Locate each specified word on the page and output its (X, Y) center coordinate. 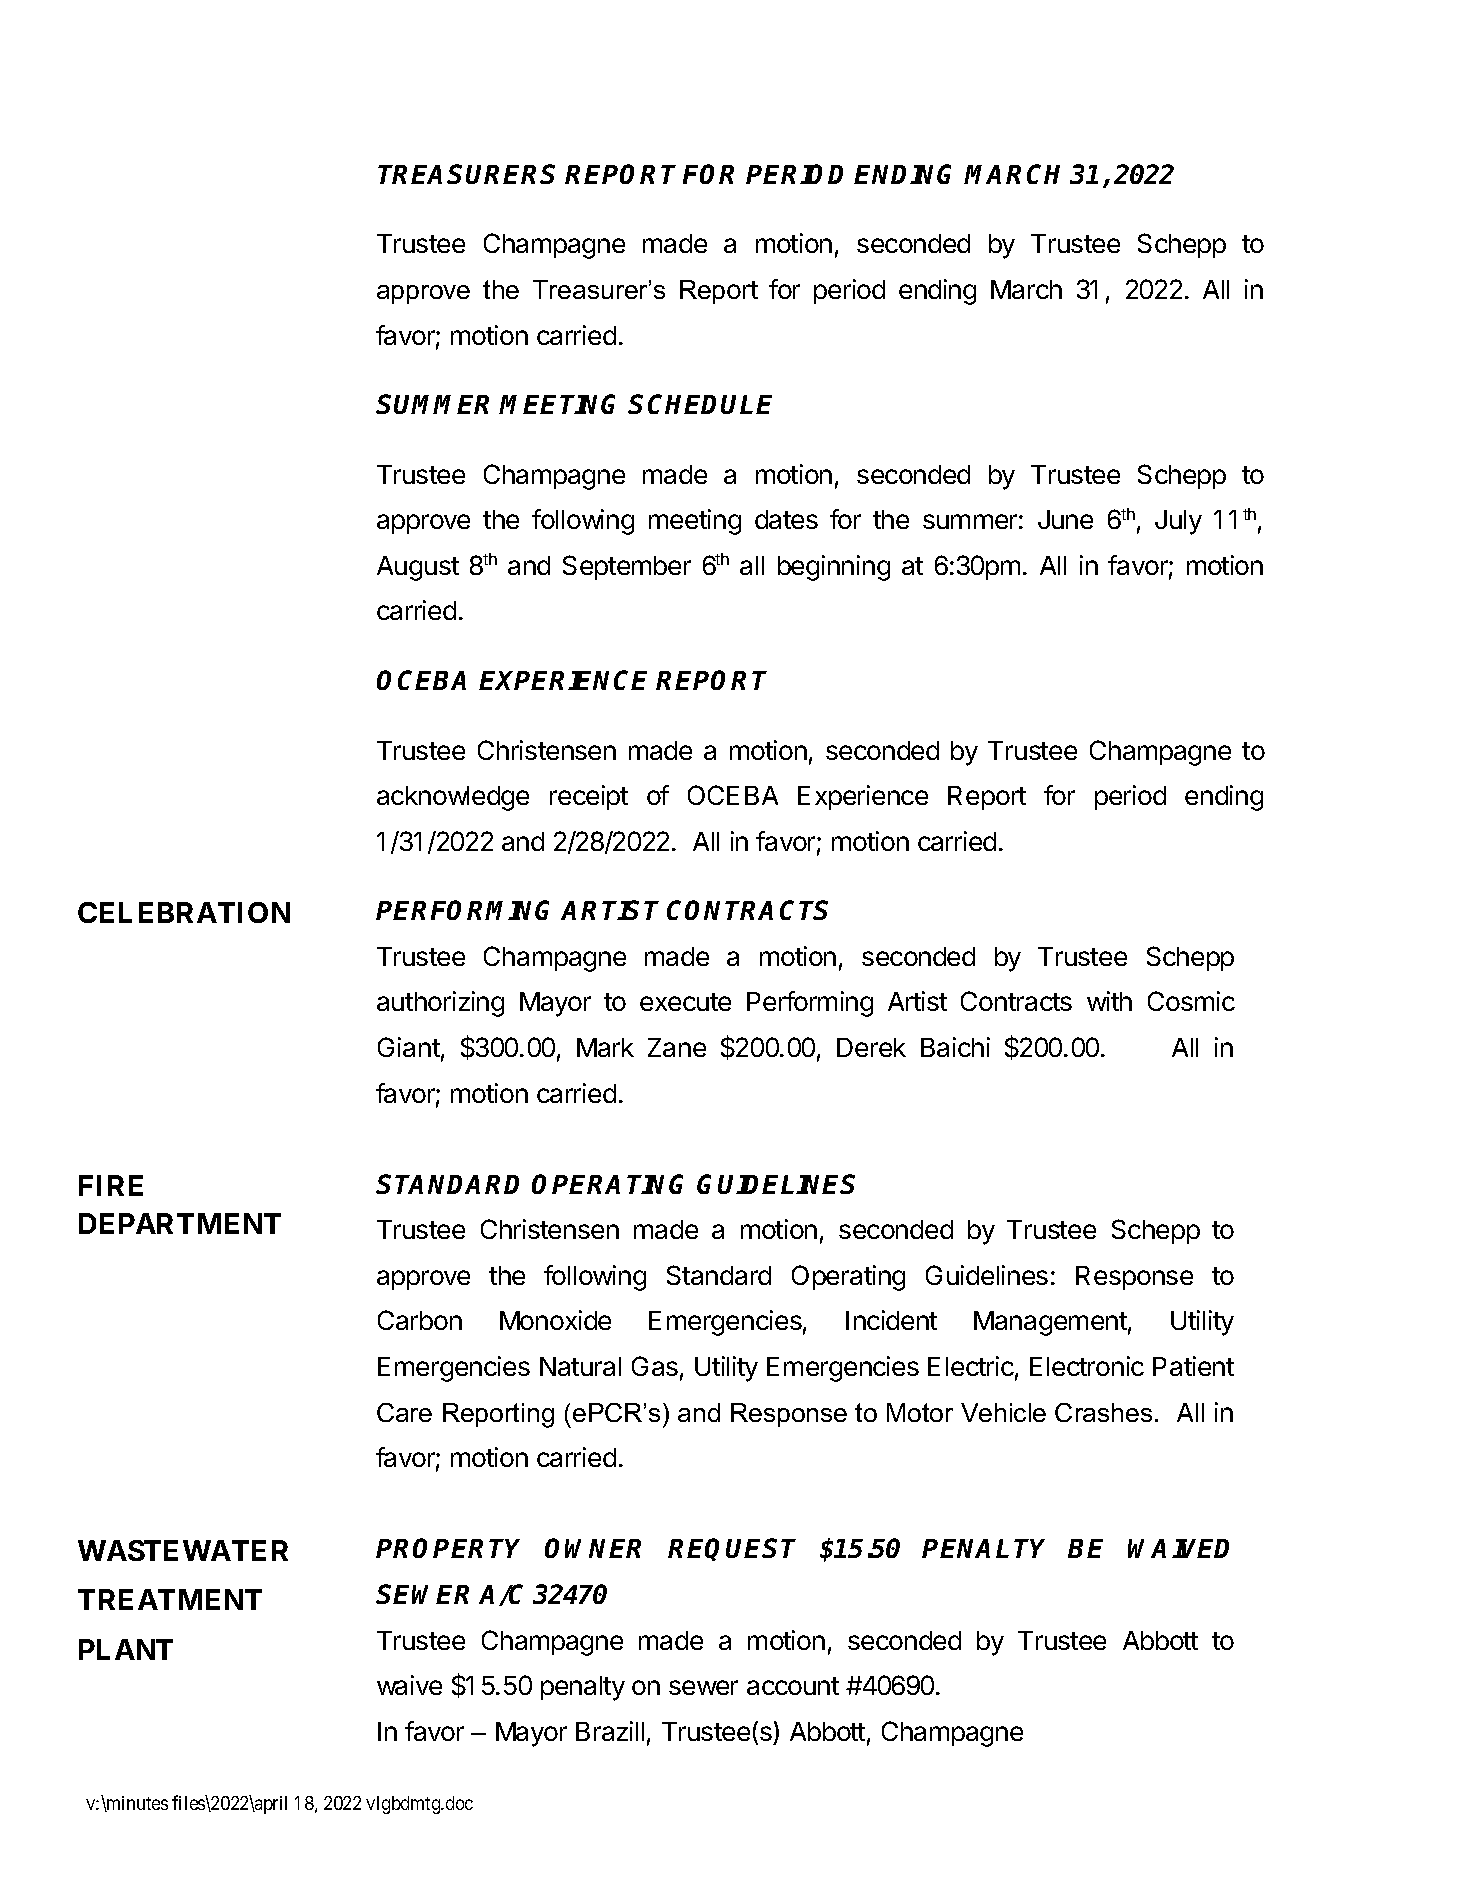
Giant (409, 1047)
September (627, 567)
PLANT (126, 1649)
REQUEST (732, 1549)
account (793, 1686)
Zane (677, 1047)
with (1109, 1001)
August (418, 568)
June (1065, 519)
